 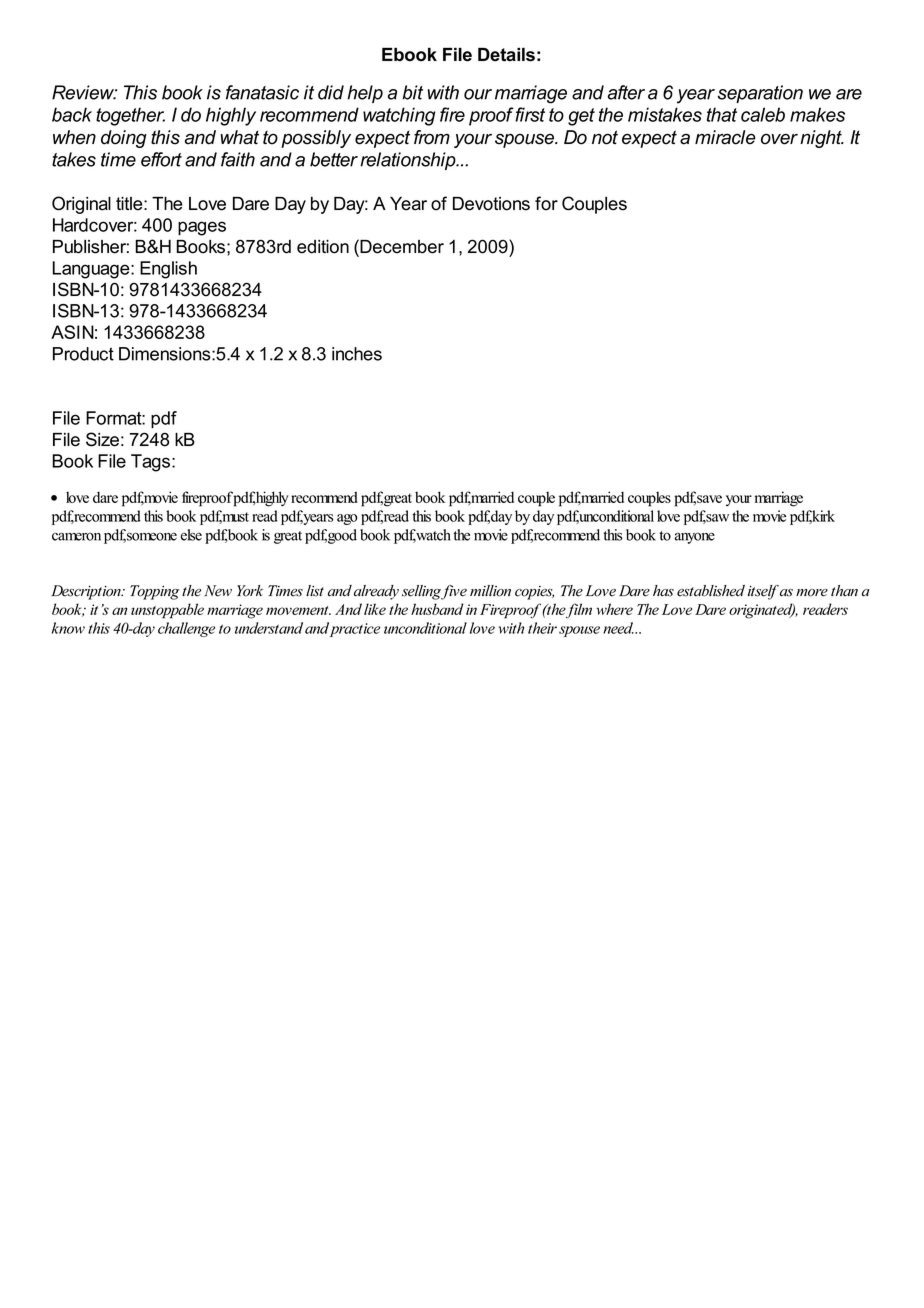 What do you see at coordinates (491, 204) in the document?
I see `Devotions` at bounding box center [491, 204].
